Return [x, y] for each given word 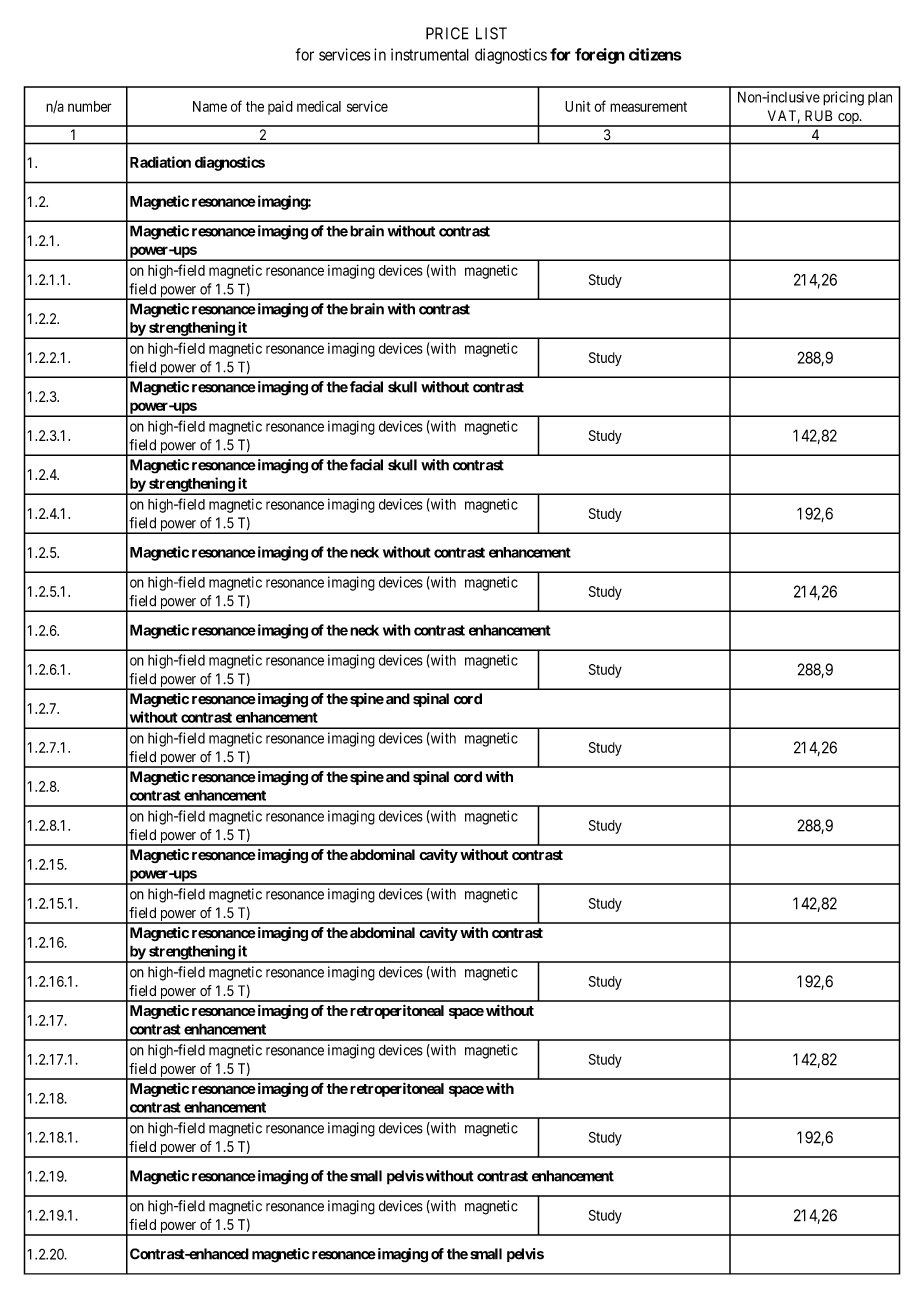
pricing [843, 98]
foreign [600, 56]
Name [210, 106]
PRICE [447, 33]
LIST [491, 33]
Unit [577, 106]
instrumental [430, 54]
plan [880, 98]
